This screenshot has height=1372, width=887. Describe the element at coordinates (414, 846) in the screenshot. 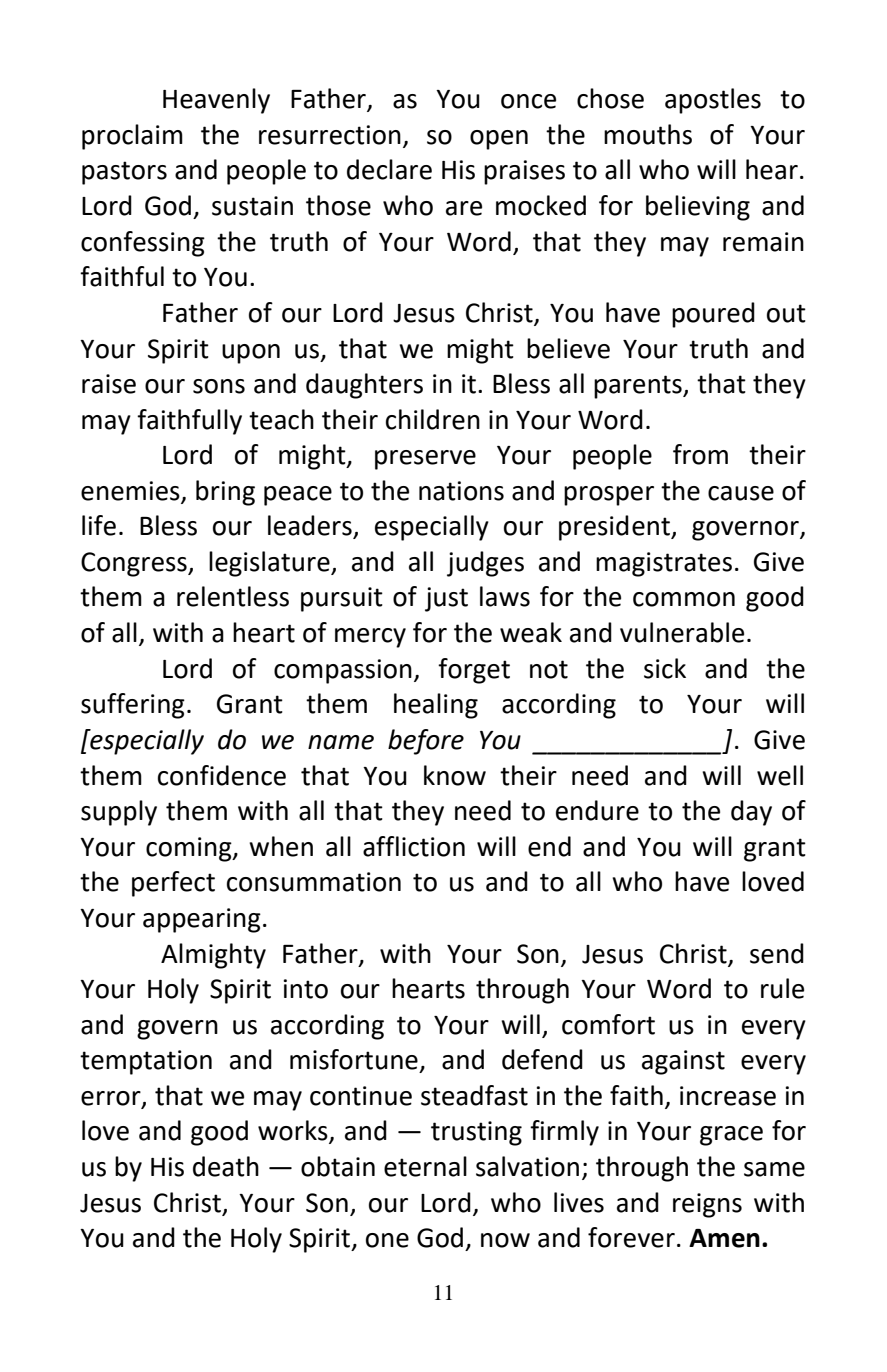

I see `affliction` at that location.
